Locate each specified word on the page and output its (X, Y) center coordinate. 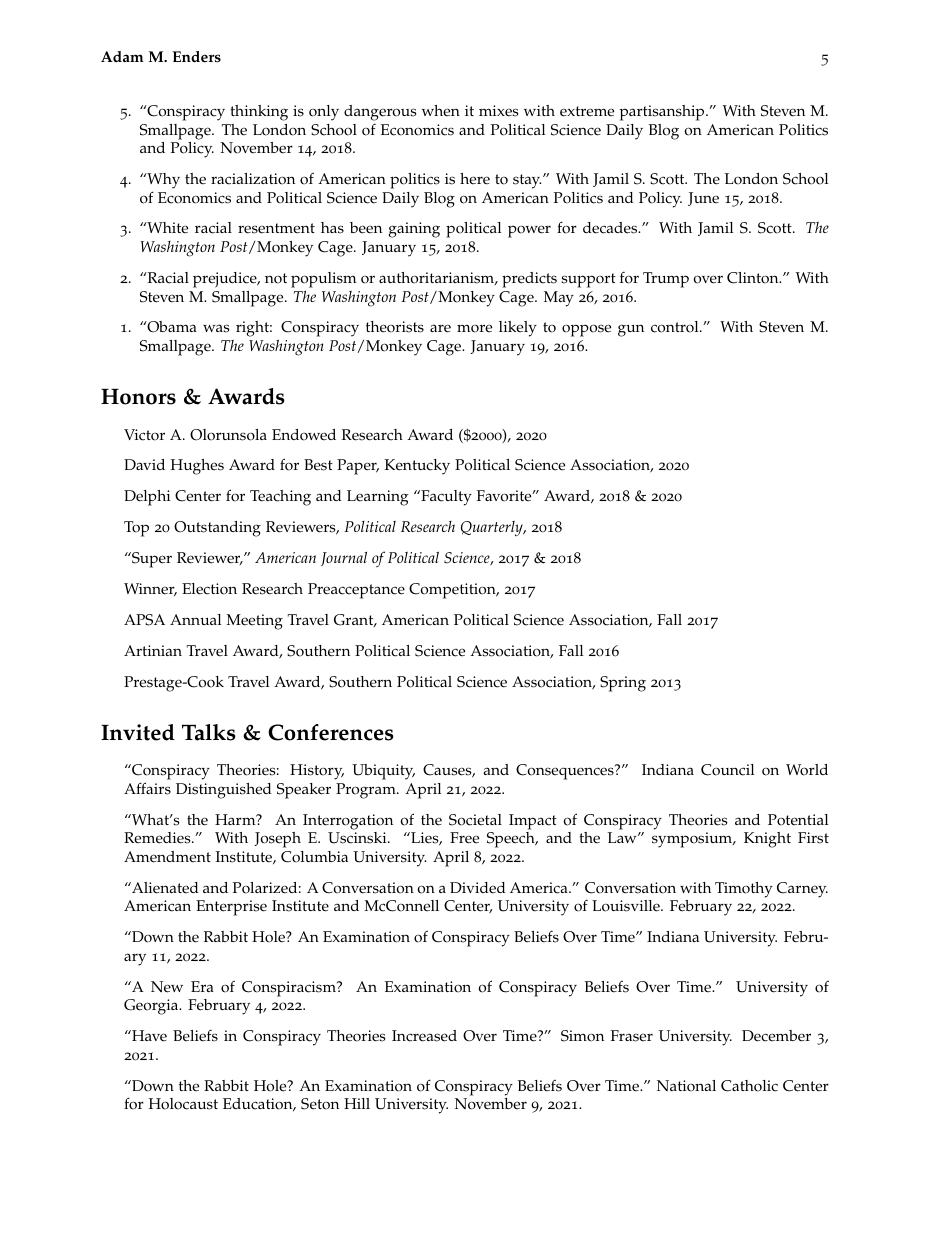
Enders (196, 57)
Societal (475, 820)
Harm (236, 819)
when (441, 111)
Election (209, 589)
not (276, 278)
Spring (623, 684)
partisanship (663, 113)
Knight (767, 840)
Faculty (445, 498)
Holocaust (183, 1104)
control (676, 327)
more (474, 328)
